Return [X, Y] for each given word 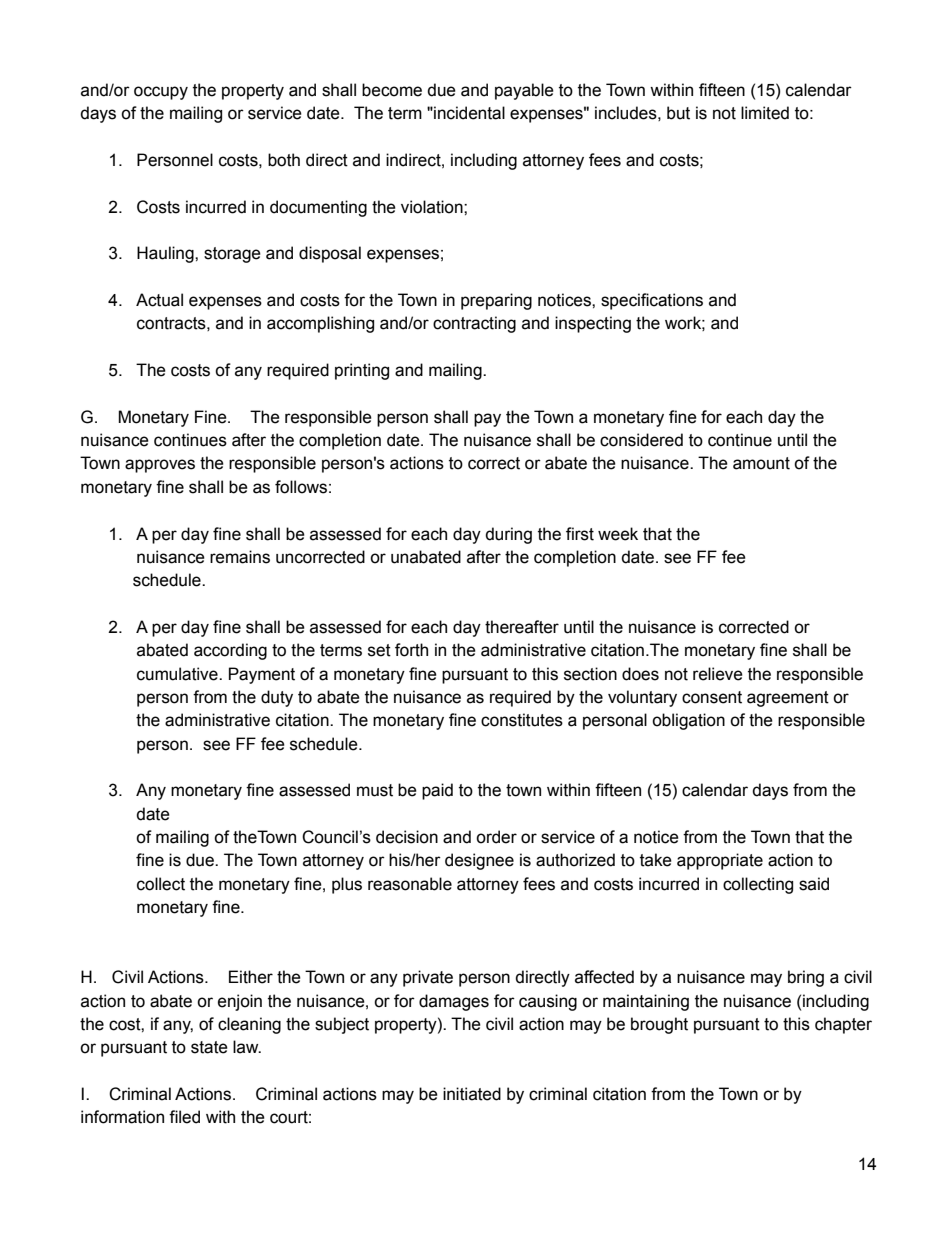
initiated [472, 1094]
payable [524, 91]
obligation [688, 721]
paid [437, 791]
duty [277, 698]
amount [761, 463]
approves [160, 466]
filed [184, 1117]
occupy [161, 93]
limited [765, 113]
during [508, 535]
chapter [843, 1025]
